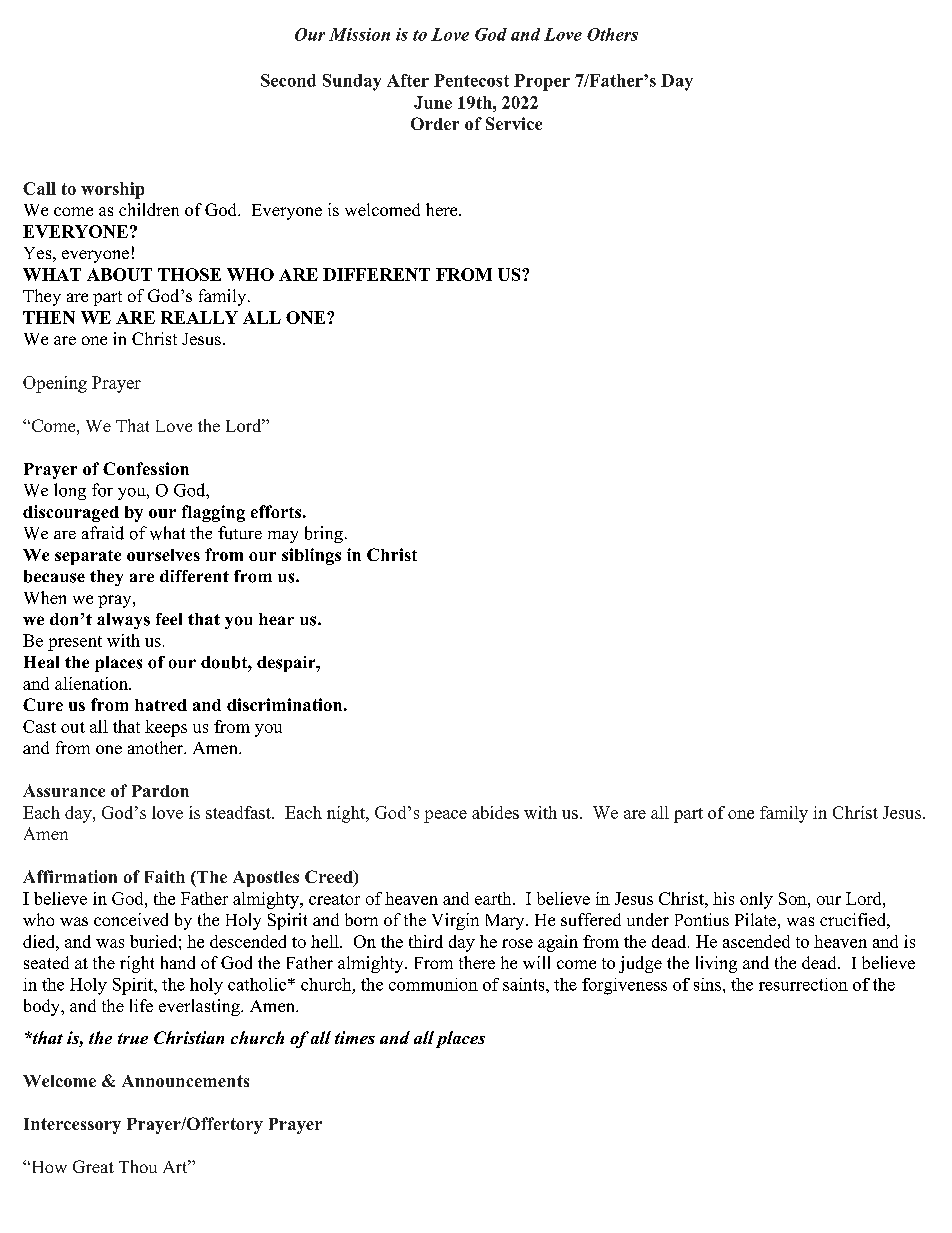 The height and width of the screenshot is (1233, 952). I want to click on peace, so click(445, 816).
